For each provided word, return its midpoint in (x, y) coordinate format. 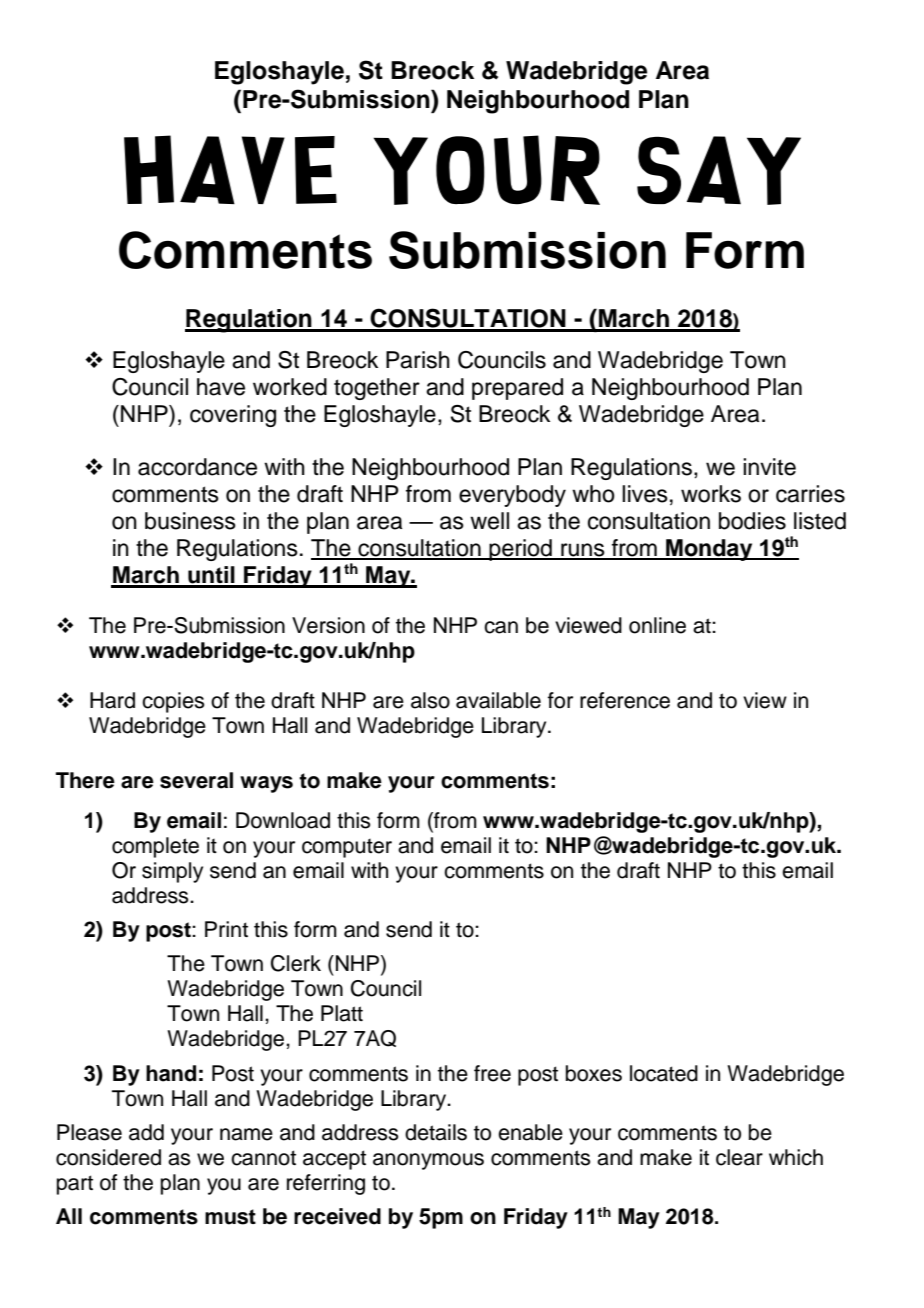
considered (108, 1157)
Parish (418, 360)
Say (719, 170)
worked (290, 387)
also (430, 700)
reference (625, 700)
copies (173, 702)
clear (739, 1157)
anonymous (428, 1161)
